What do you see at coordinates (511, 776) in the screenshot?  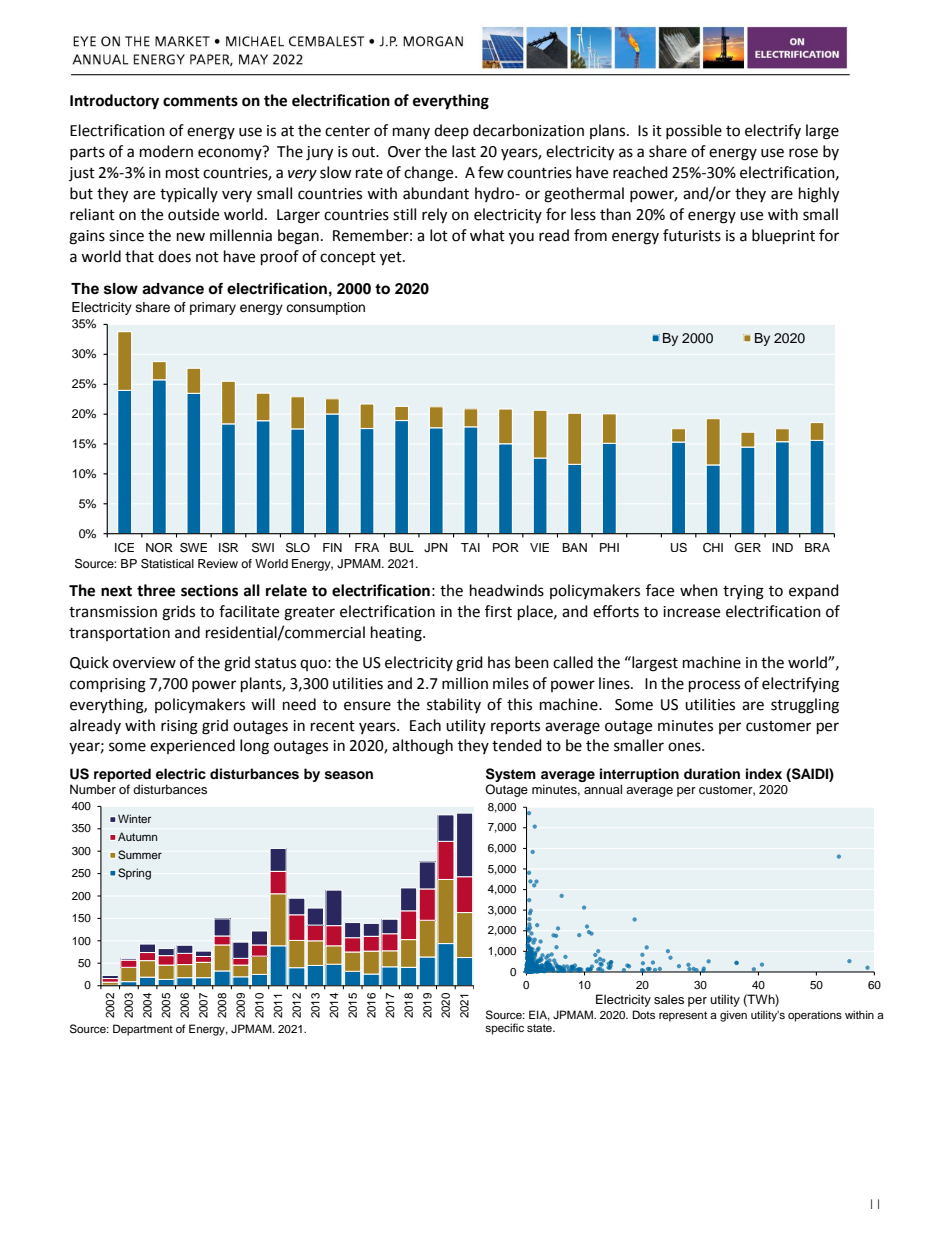 I see `System` at bounding box center [511, 776].
